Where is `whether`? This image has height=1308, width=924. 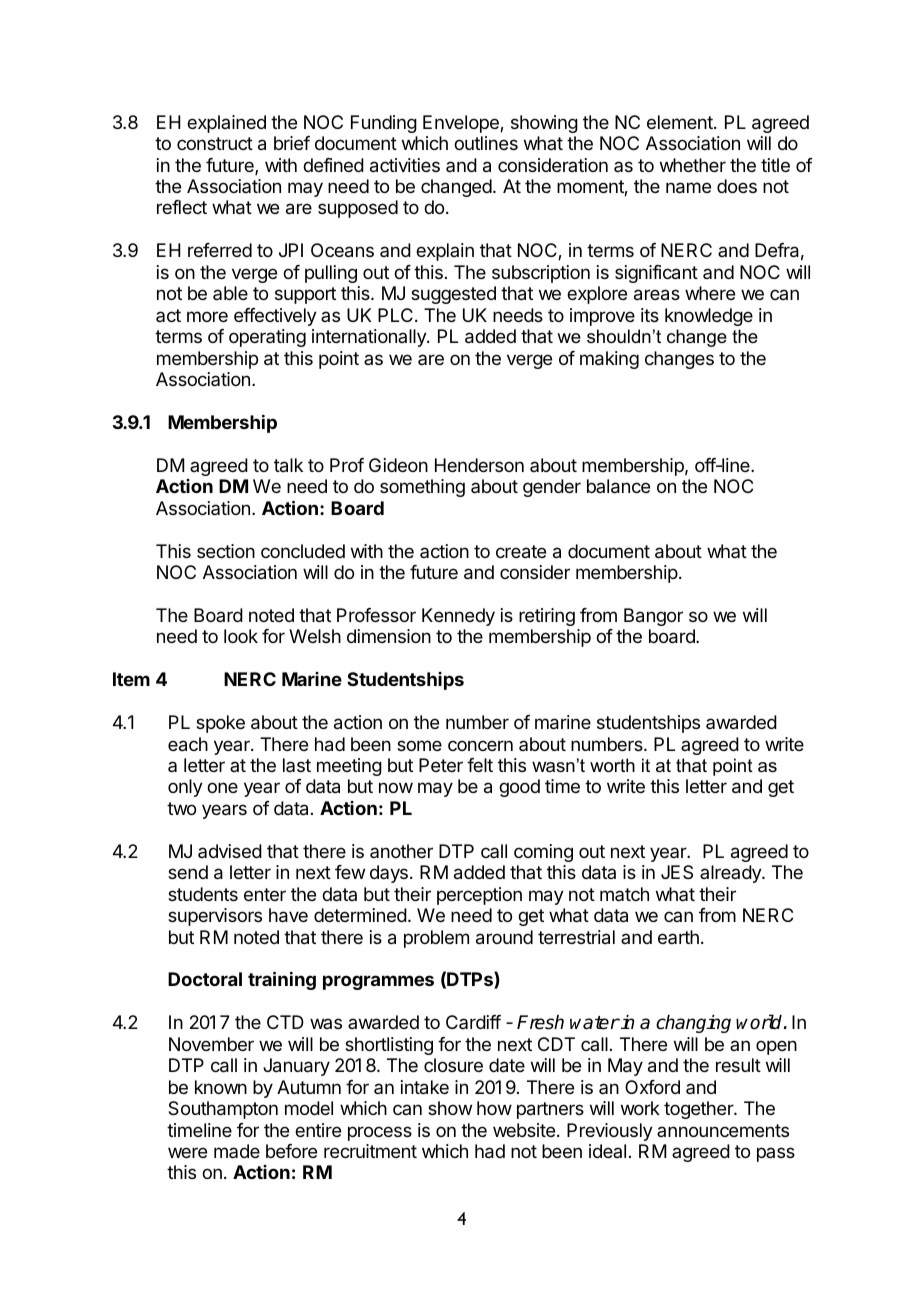 whether is located at coordinates (693, 165).
